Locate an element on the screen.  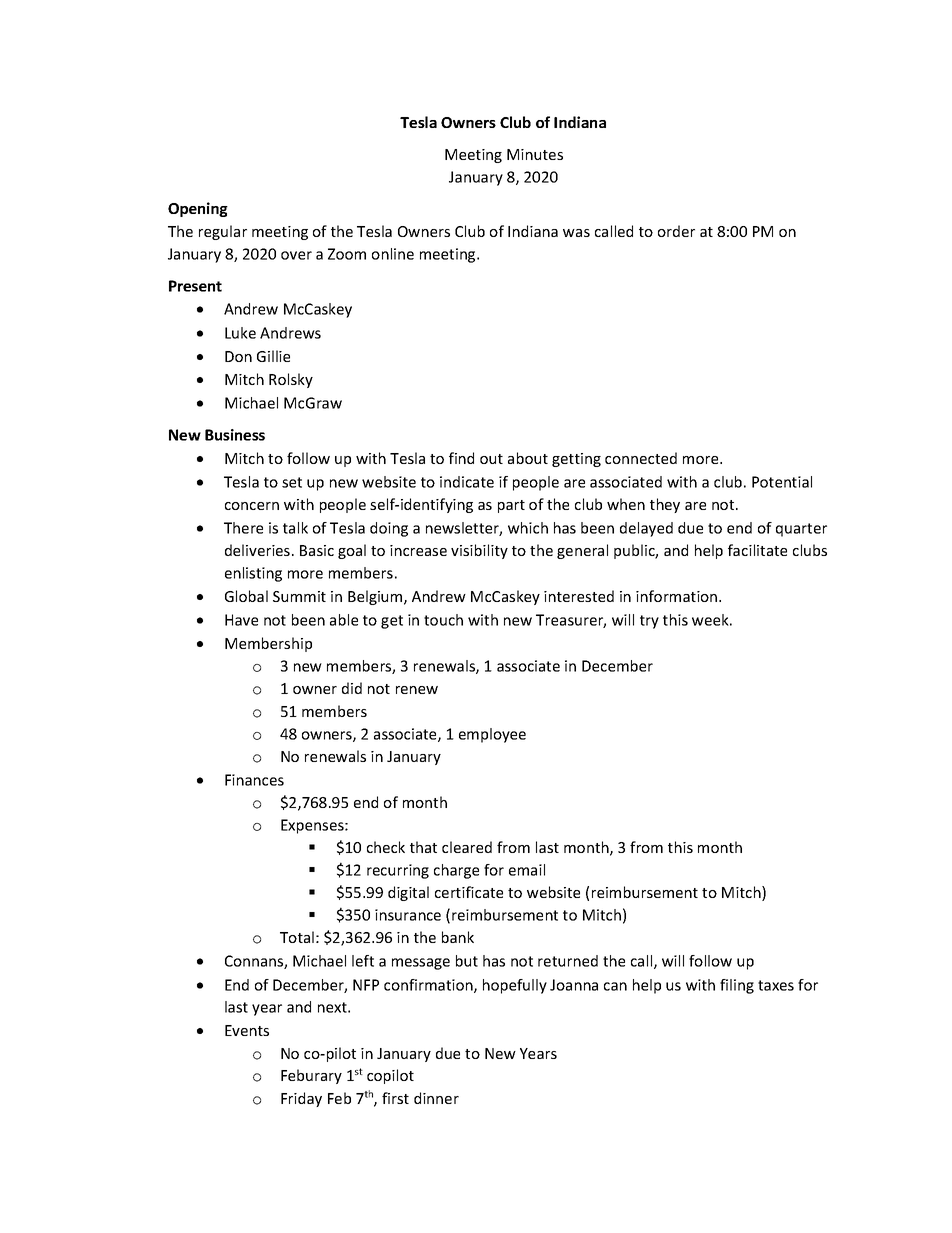
Opening is located at coordinates (198, 209).
